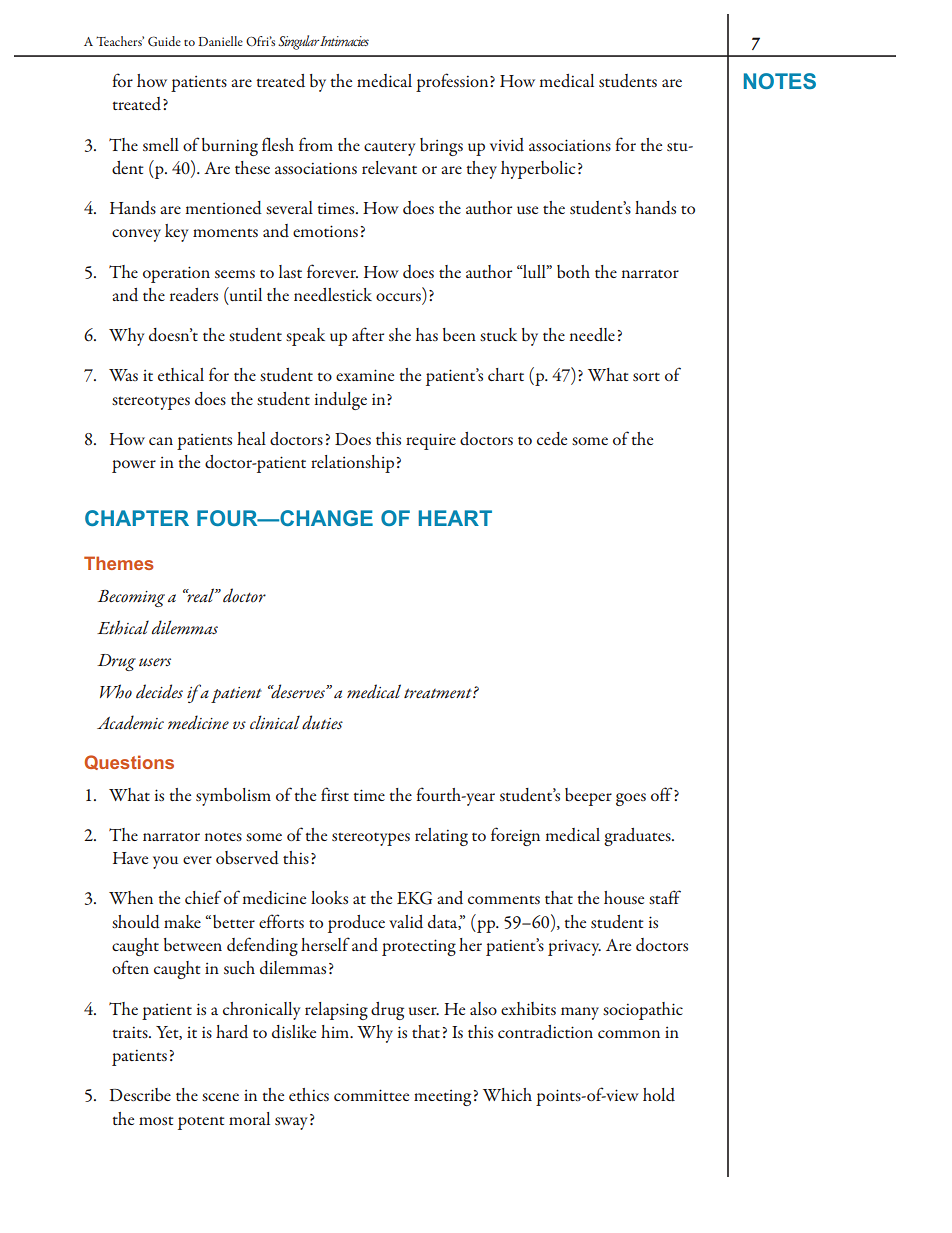 The image size is (952, 1233). What do you see at coordinates (164, 41) in the screenshot?
I see `Guide` at bounding box center [164, 41].
